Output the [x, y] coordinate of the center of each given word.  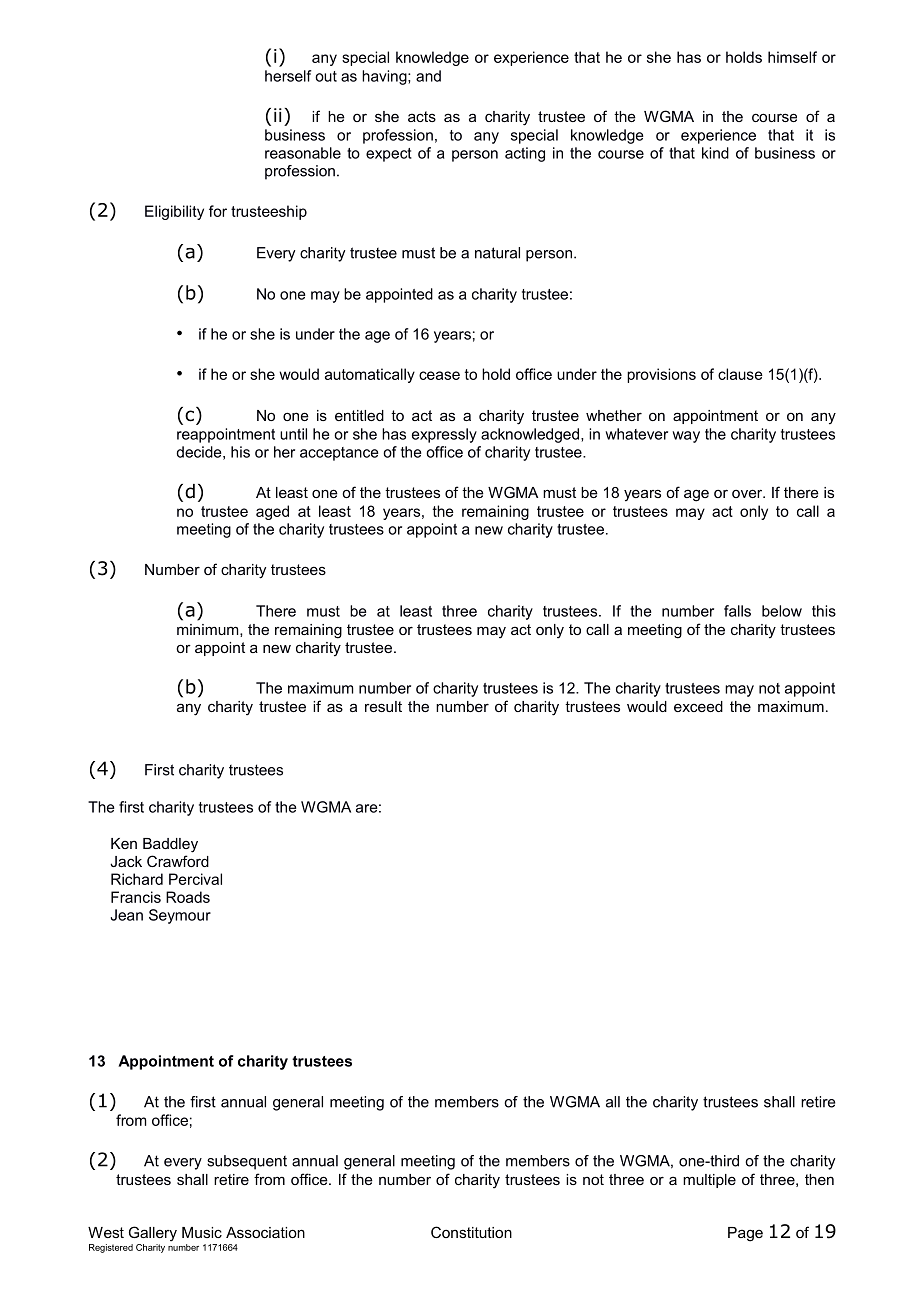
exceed [698, 706]
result [383, 706]
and [428, 76]
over [748, 493]
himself [792, 57]
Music [202, 1232]
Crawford [178, 861]
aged [272, 512]
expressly [444, 435]
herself [288, 76]
